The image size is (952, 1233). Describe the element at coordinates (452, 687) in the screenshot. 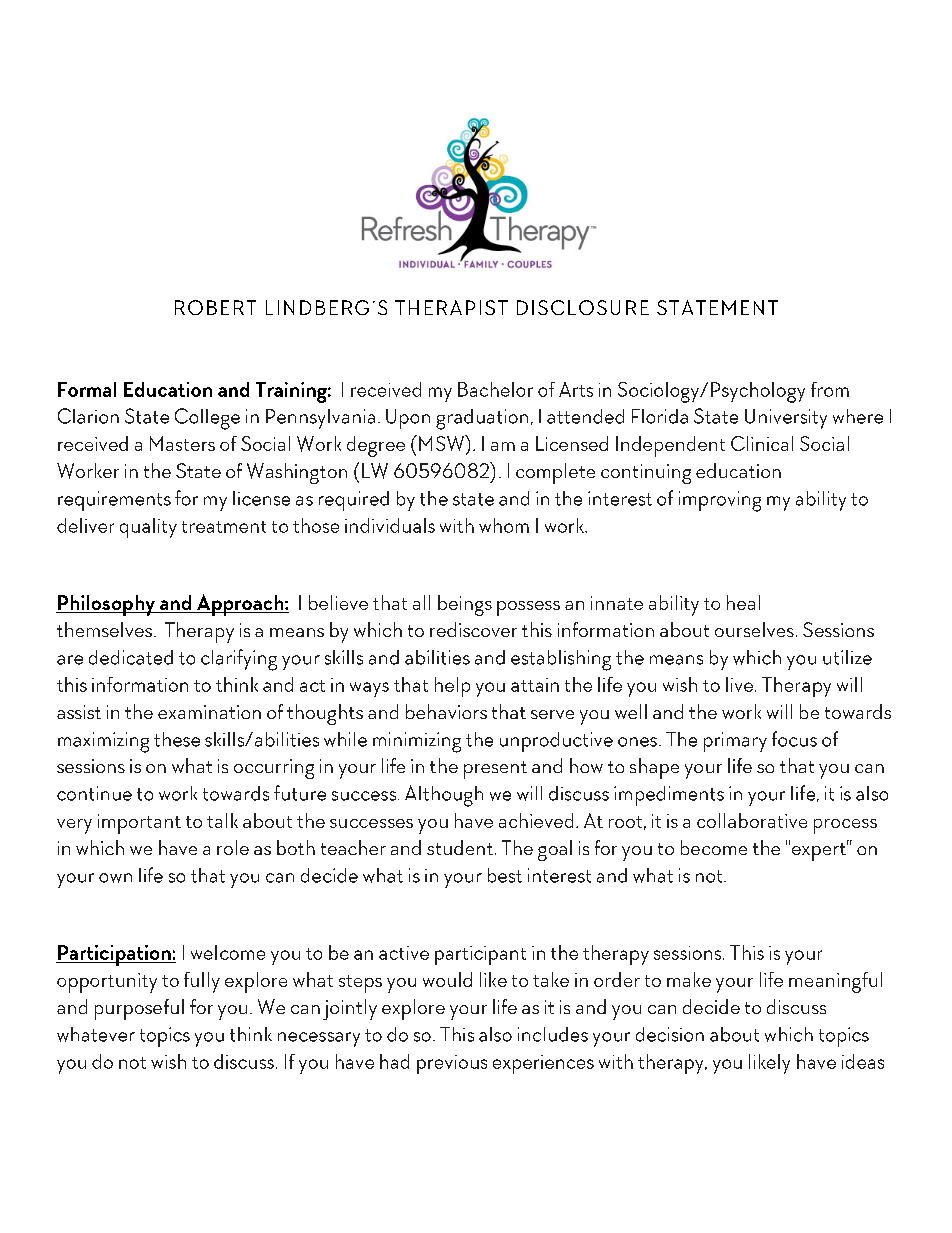

I see `help` at that location.
